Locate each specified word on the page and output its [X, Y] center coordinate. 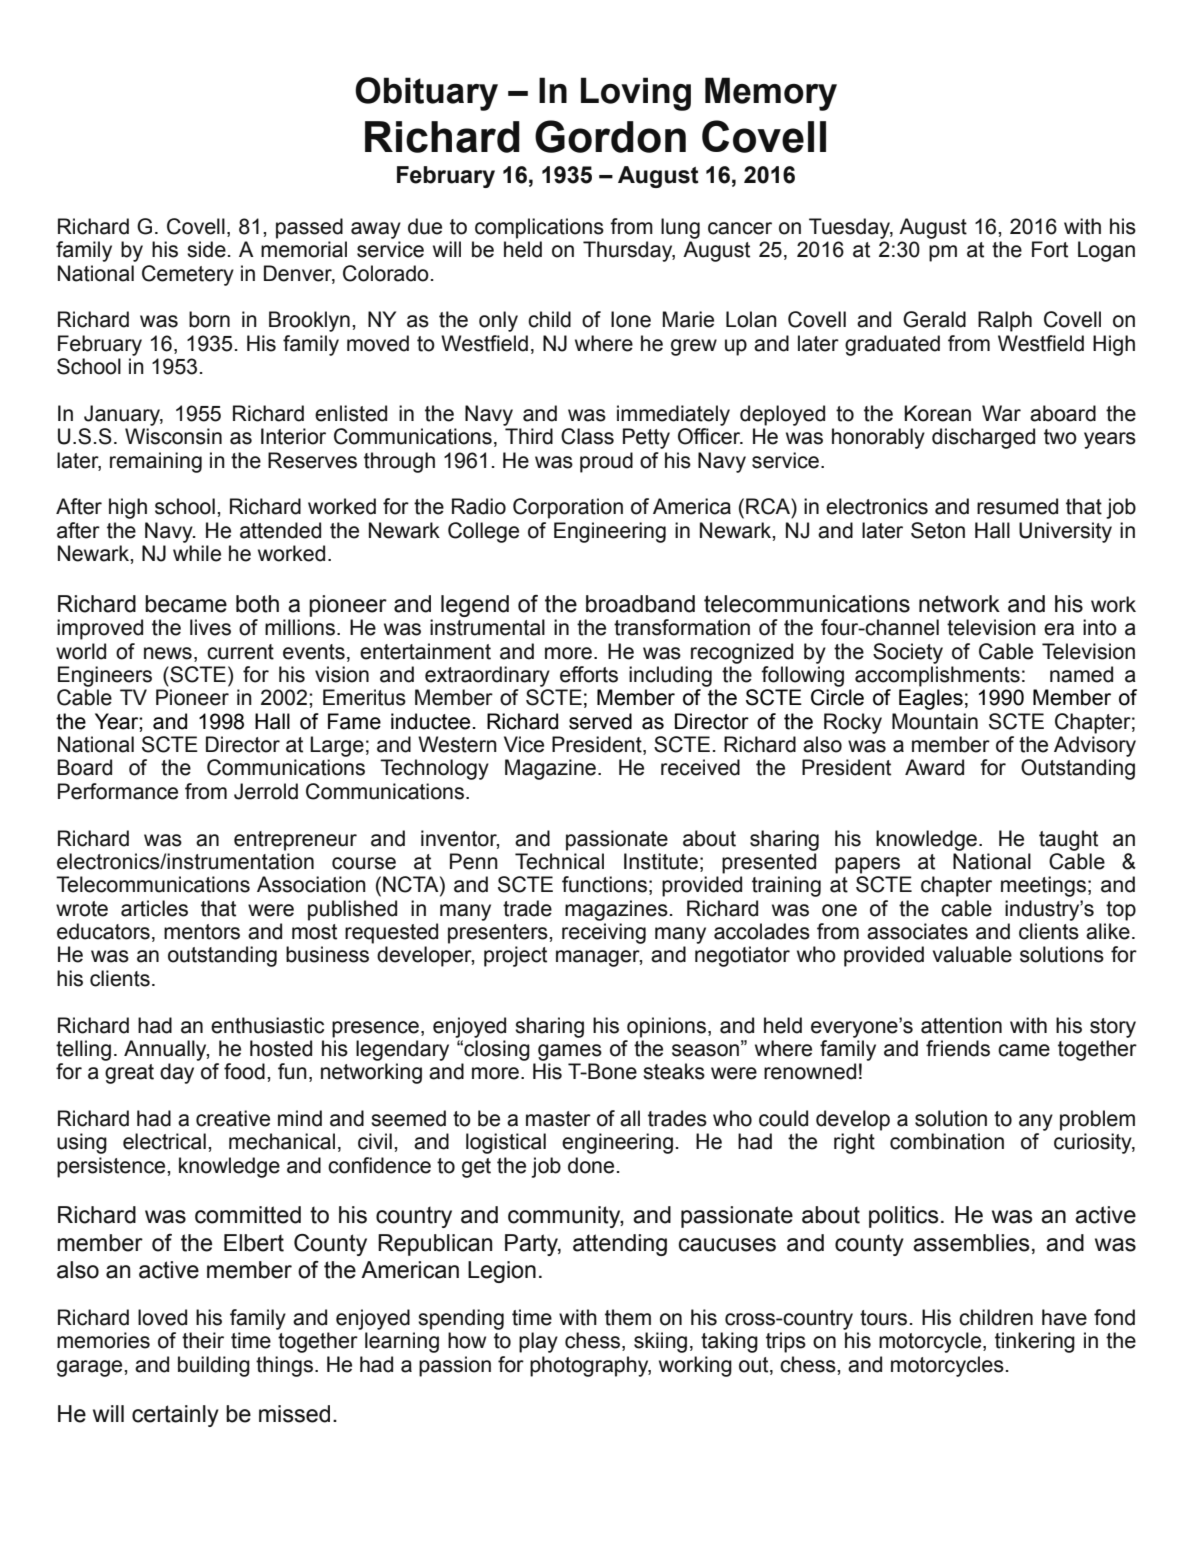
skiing [660, 1342]
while [197, 553]
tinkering [1035, 1342]
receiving [604, 933]
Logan [1106, 251]
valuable [972, 954]
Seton [938, 530]
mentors [202, 932]
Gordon [610, 136]
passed [309, 228]
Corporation [568, 508]
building [214, 1366]
